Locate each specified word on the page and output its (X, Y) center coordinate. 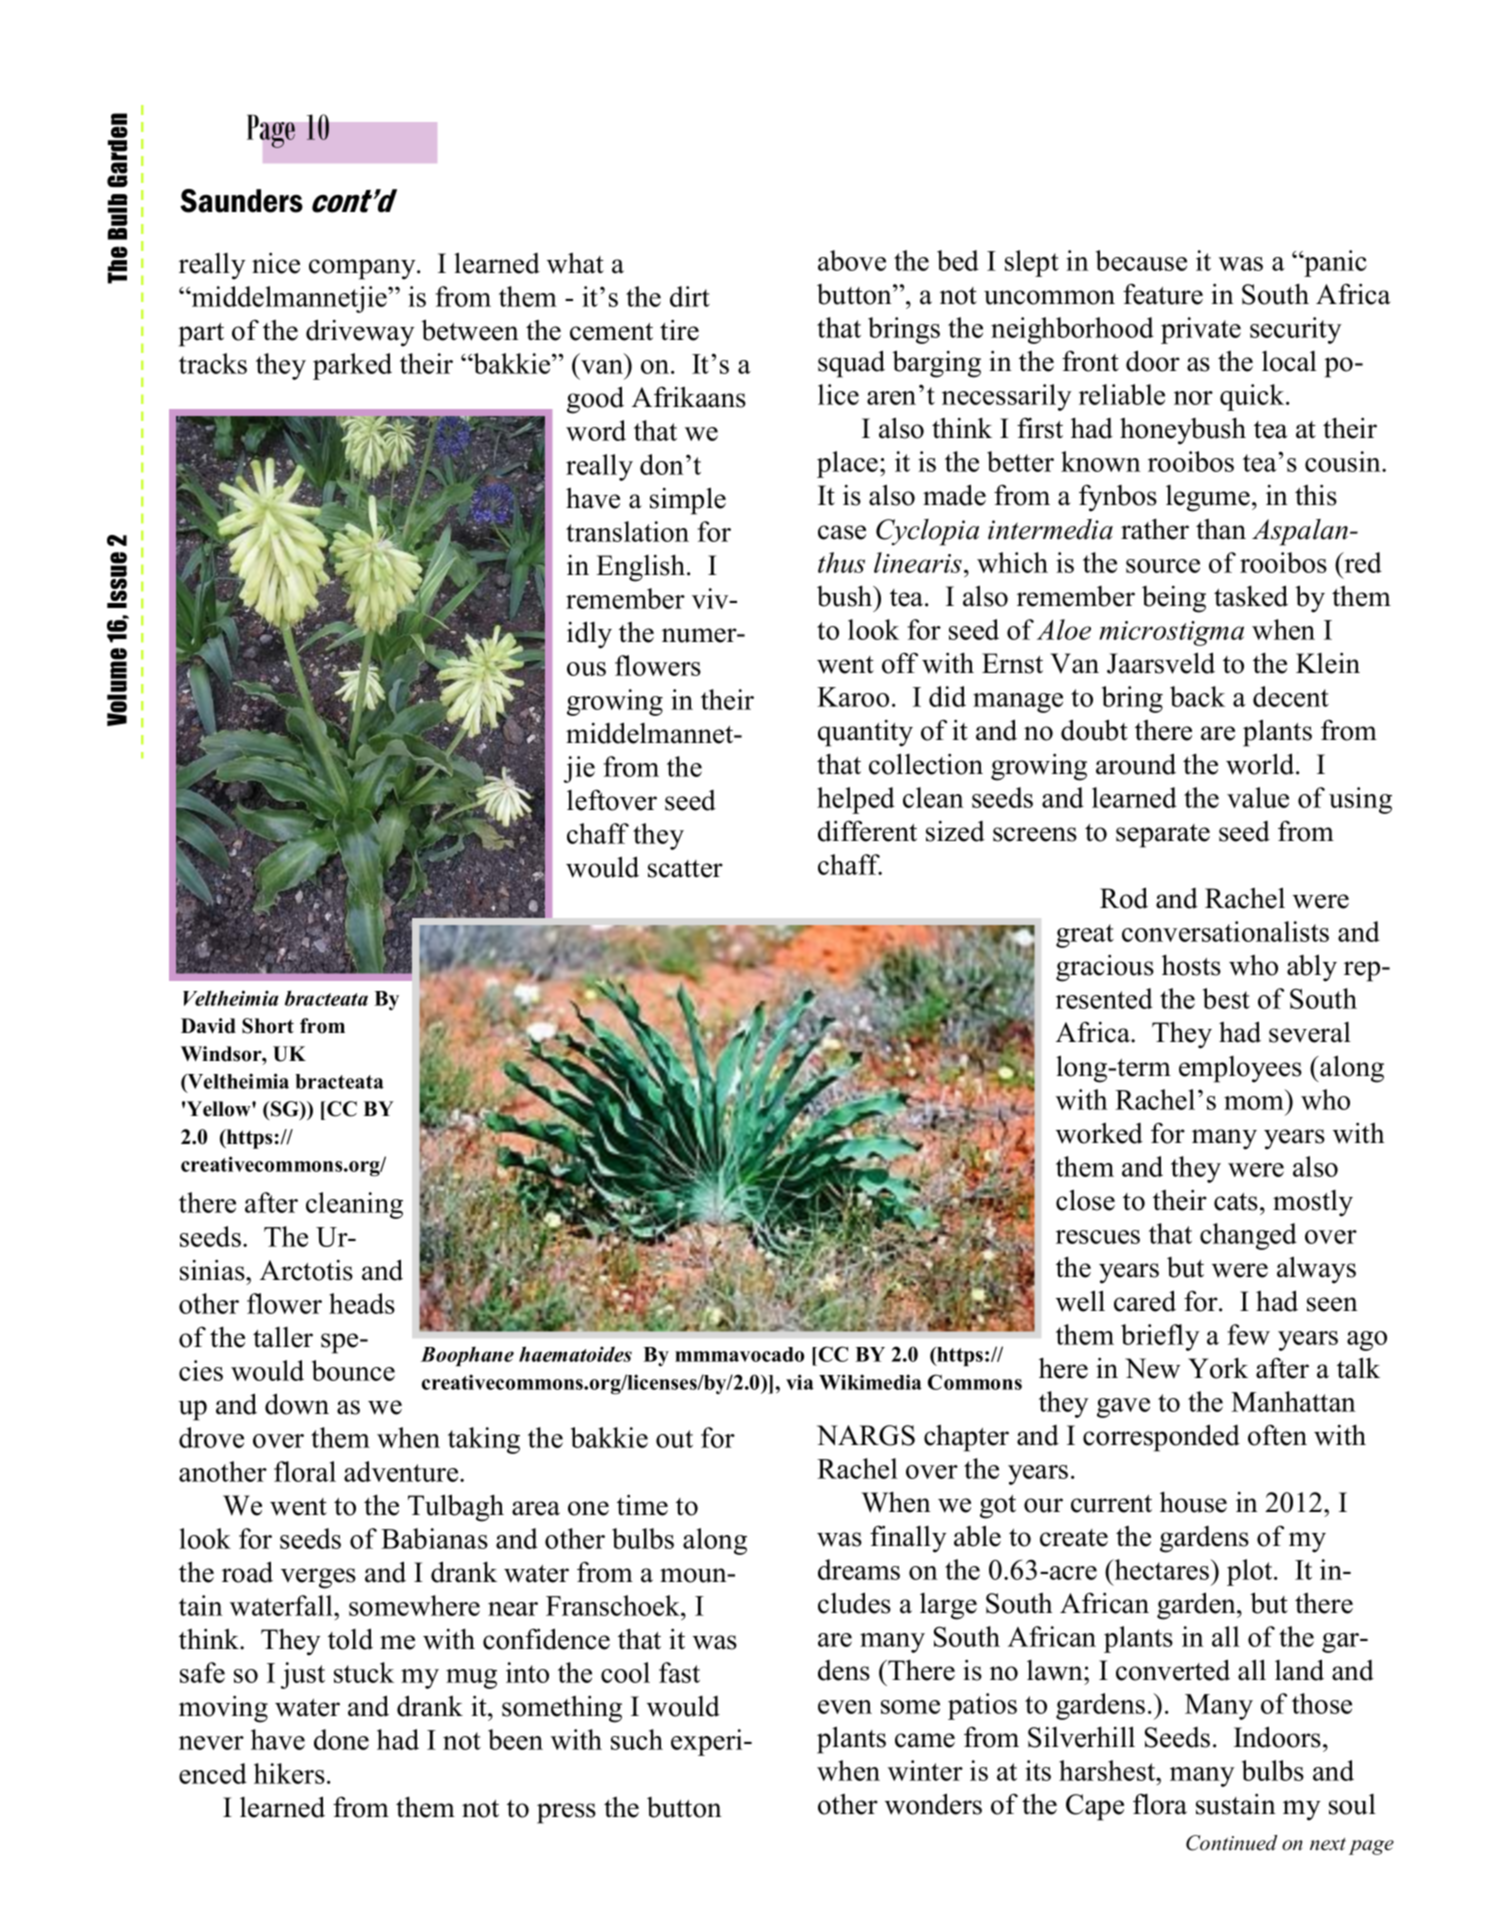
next (1328, 1844)
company (363, 269)
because (1141, 260)
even (845, 1707)
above (852, 260)
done (341, 1739)
